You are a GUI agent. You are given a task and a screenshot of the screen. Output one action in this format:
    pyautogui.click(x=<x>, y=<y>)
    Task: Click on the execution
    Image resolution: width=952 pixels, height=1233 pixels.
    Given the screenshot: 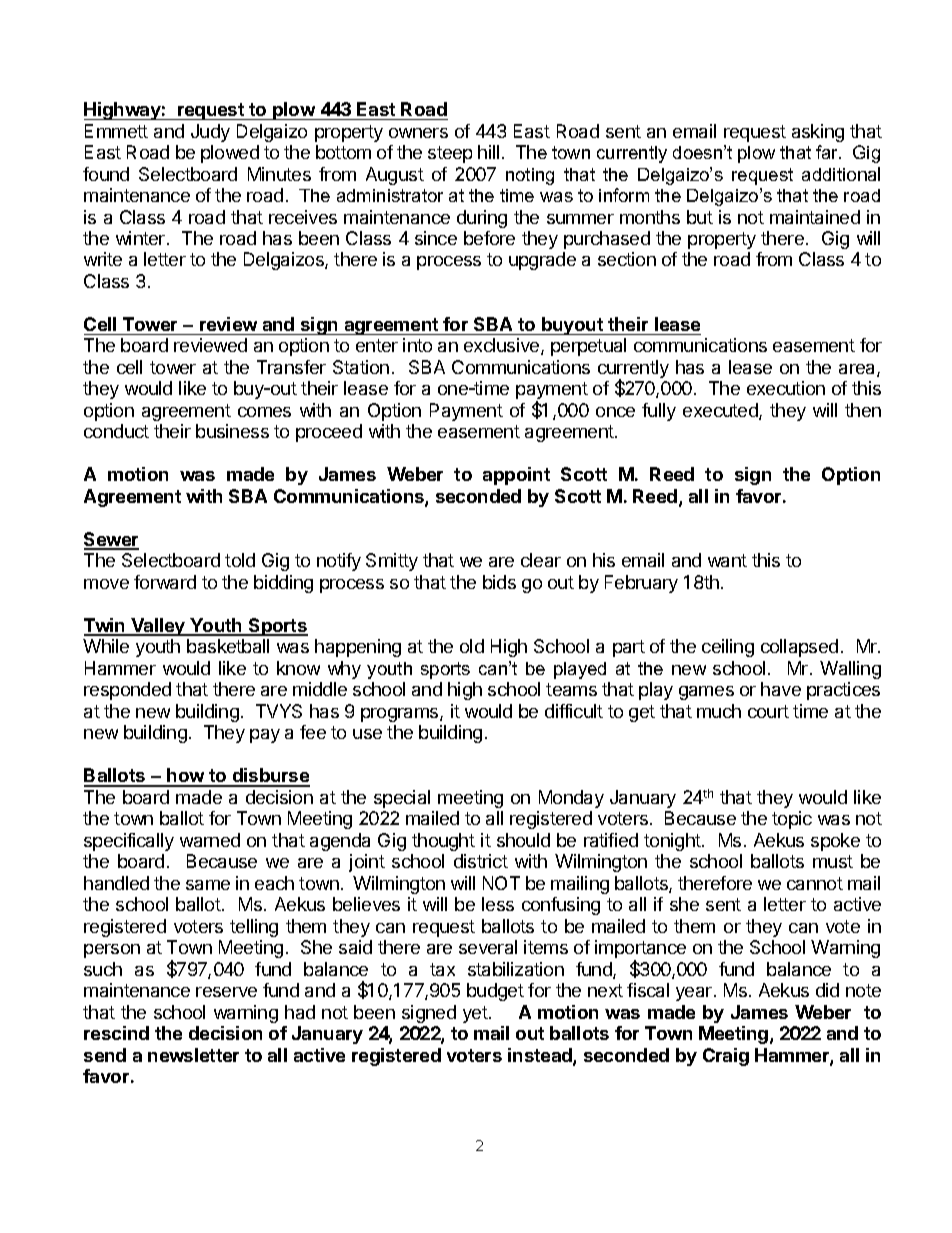 What is the action you would take?
    pyautogui.click(x=786, y=388)
